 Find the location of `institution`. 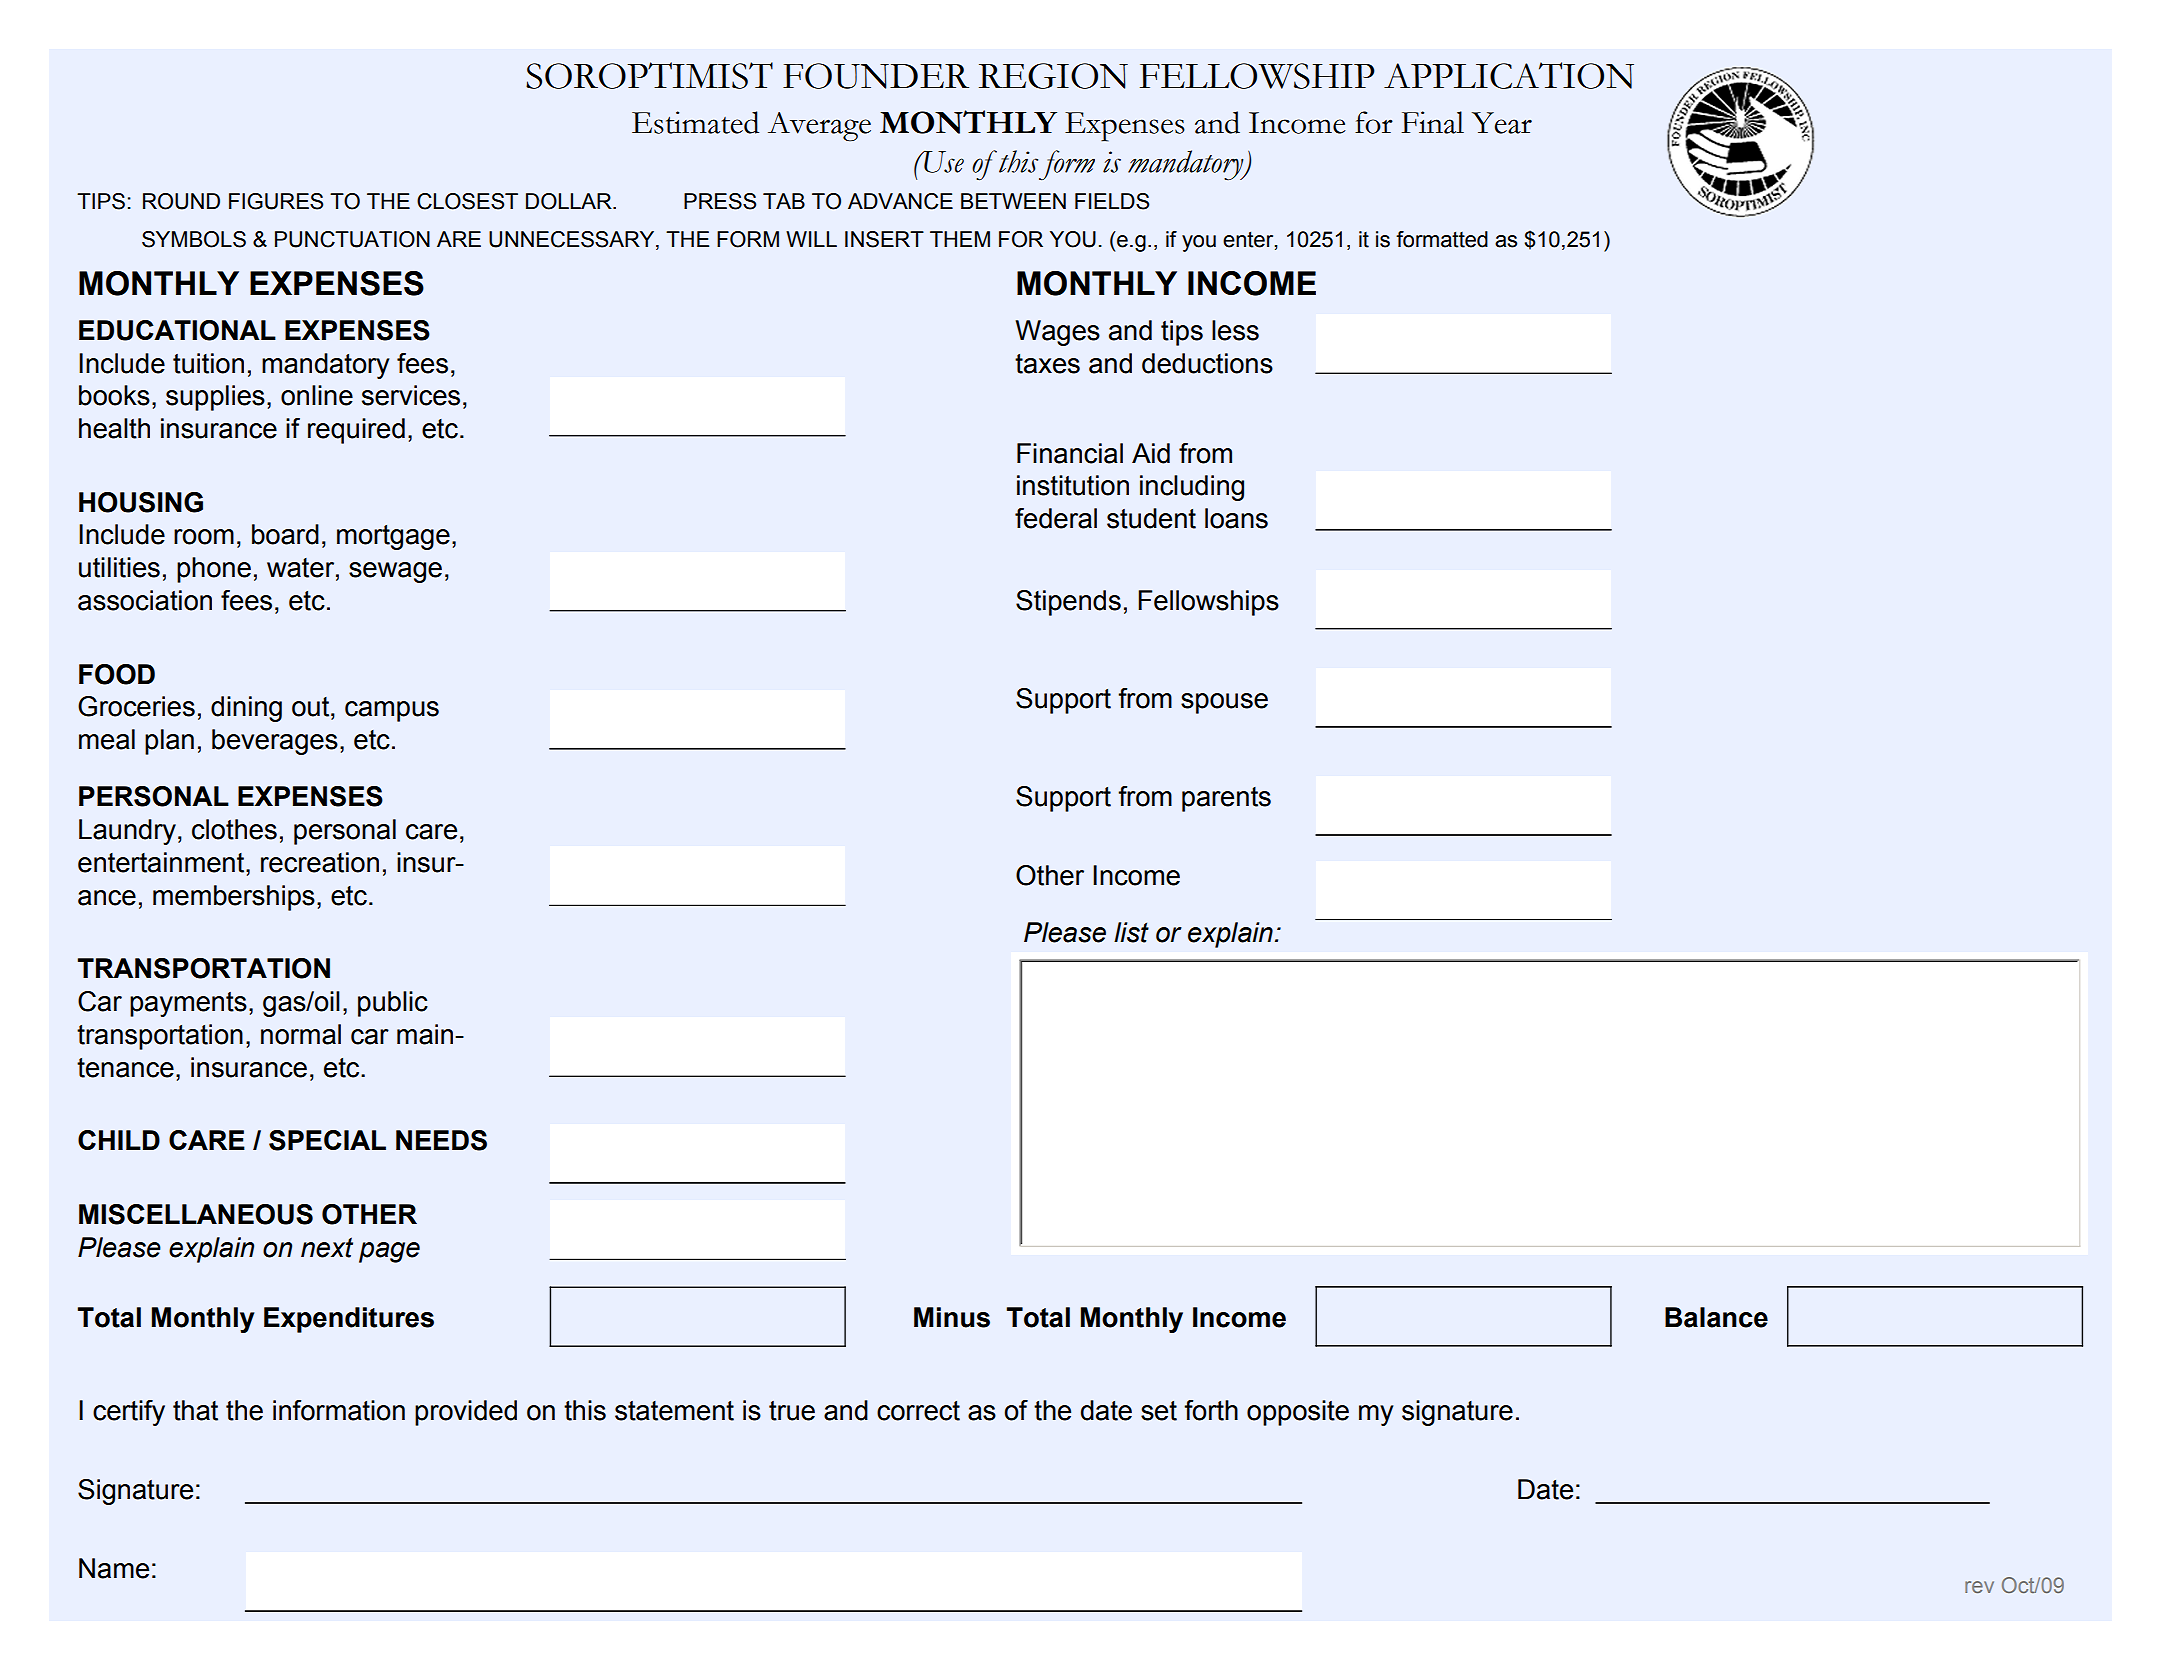

institution is located at coordinates (1073, 485).
